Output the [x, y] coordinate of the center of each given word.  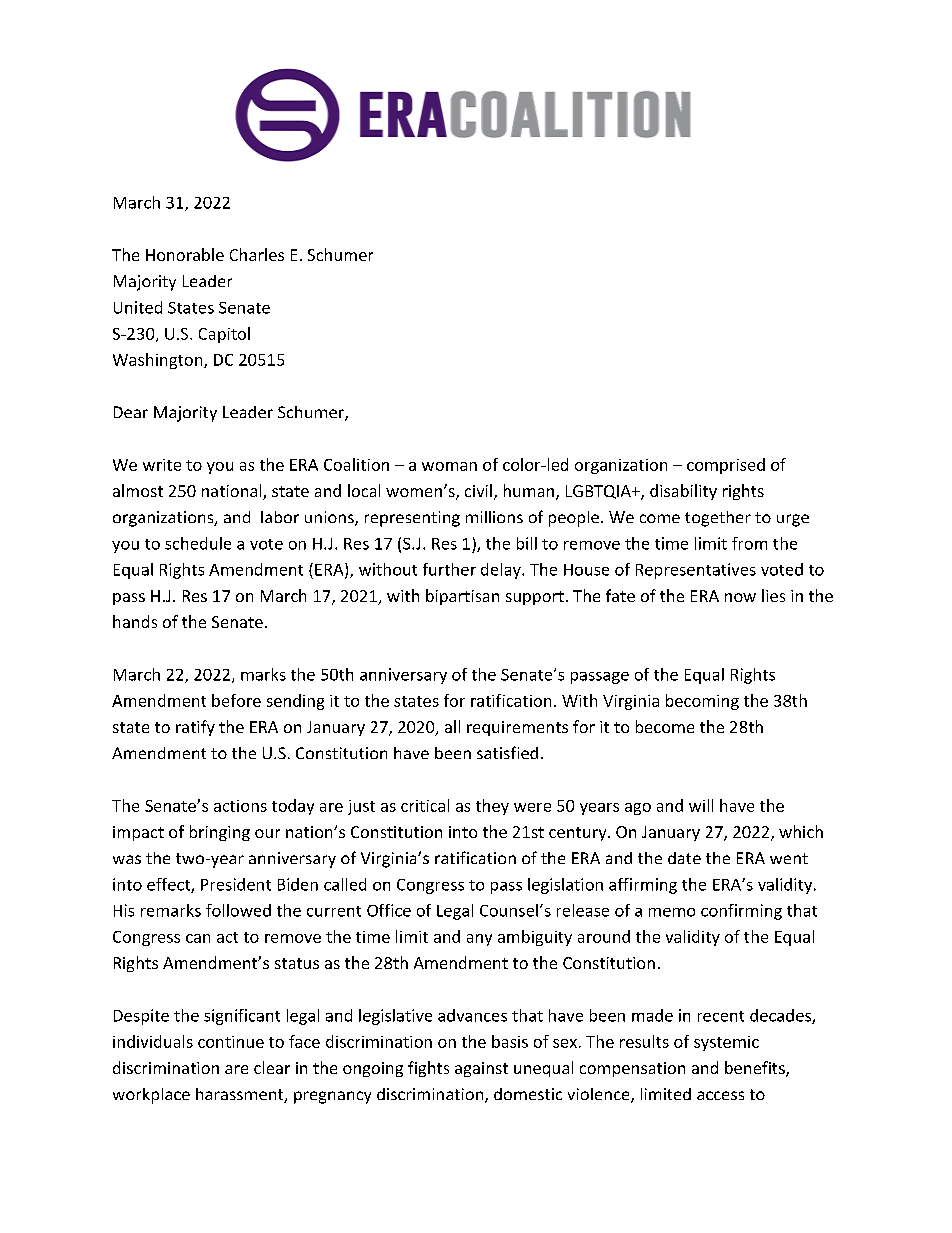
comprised [726, 466]
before [236, 700]
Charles [257, 254]
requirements [517, 728]
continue [231, 1042]
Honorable [185, 254]
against [481, 1069]
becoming [702, 702]
